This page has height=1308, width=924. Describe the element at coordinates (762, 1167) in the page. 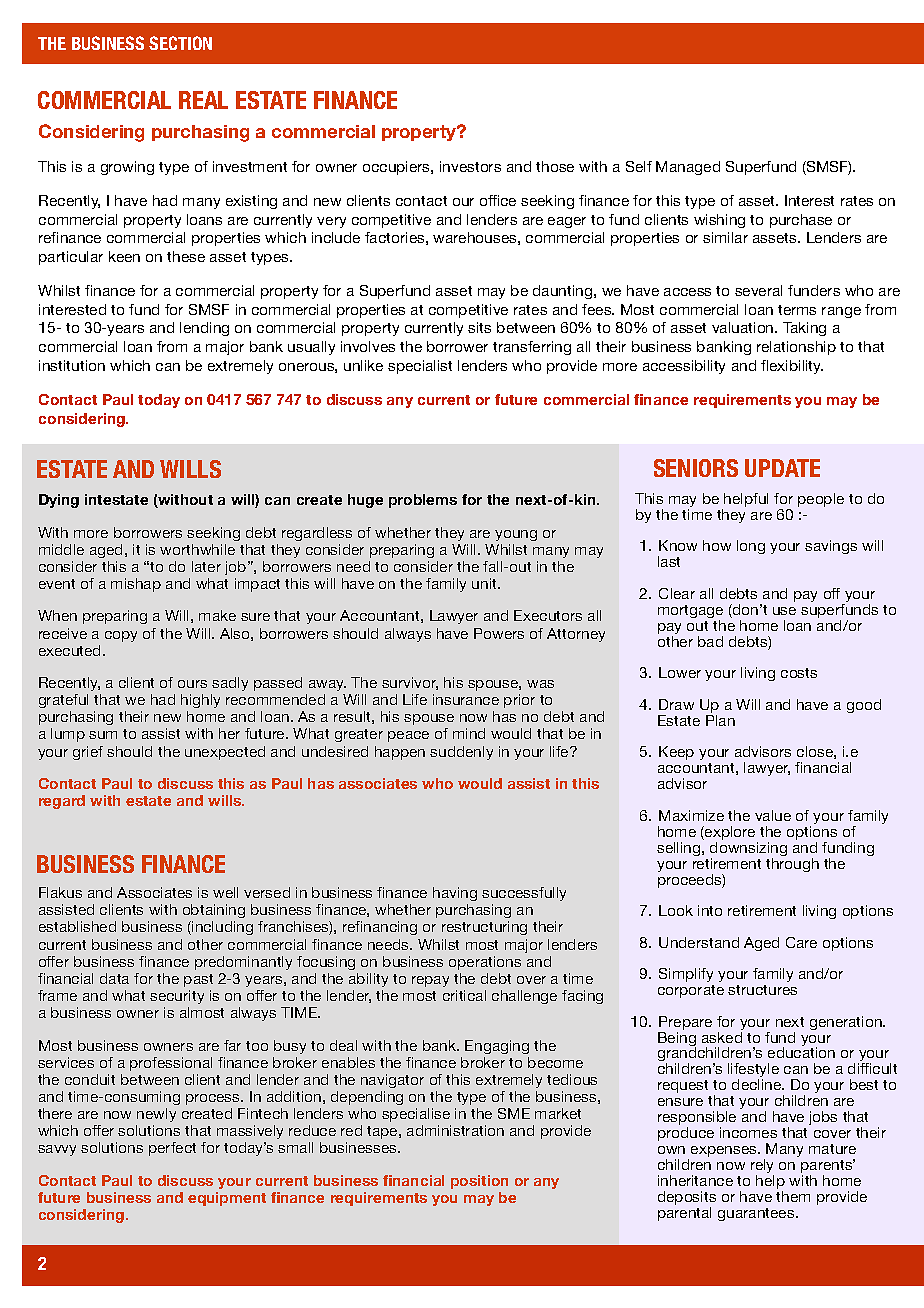

I see `rely` at that location.
